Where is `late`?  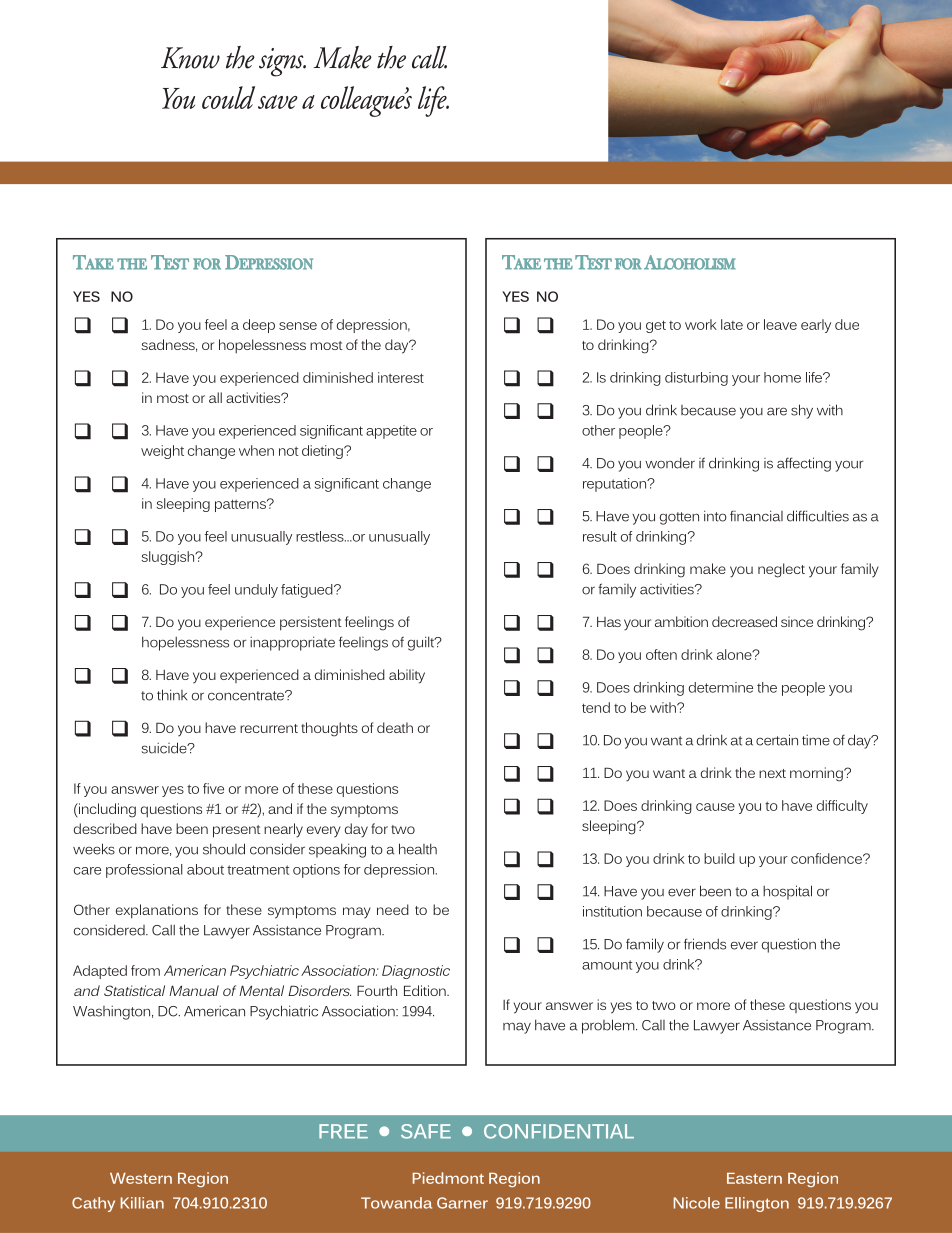 late is located at coordinates (732, 324).
